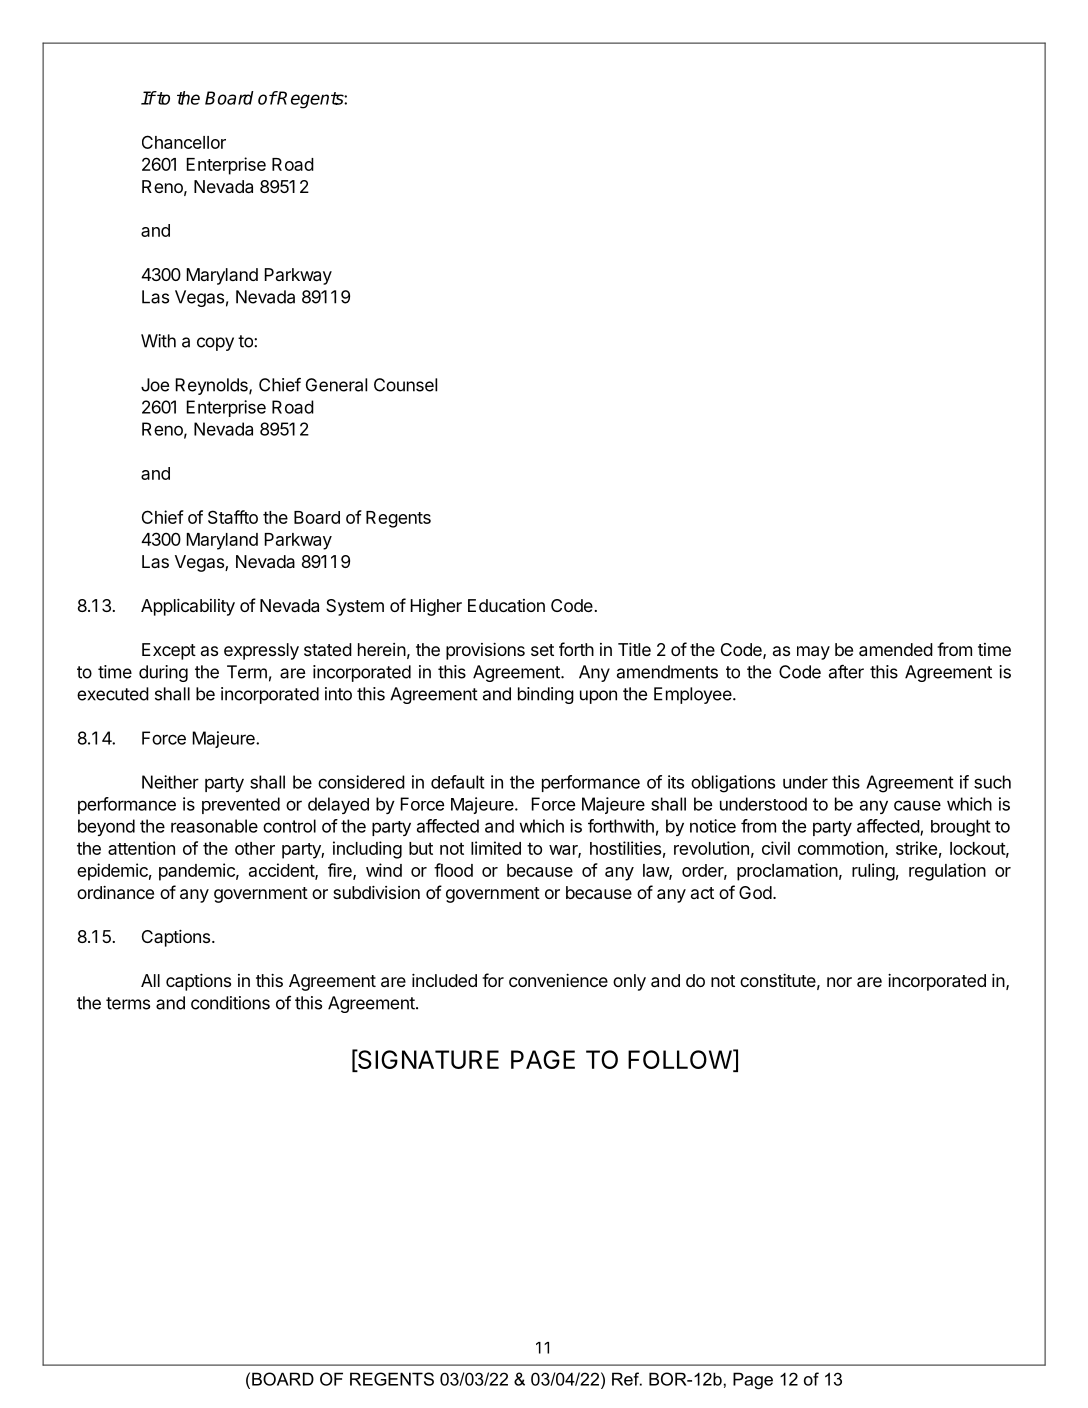 The width and height of the document is (1088, 1408). What do you see at coordinates (170, 782) in the document?
I see `Neither` at bounding box center [170, 782].
